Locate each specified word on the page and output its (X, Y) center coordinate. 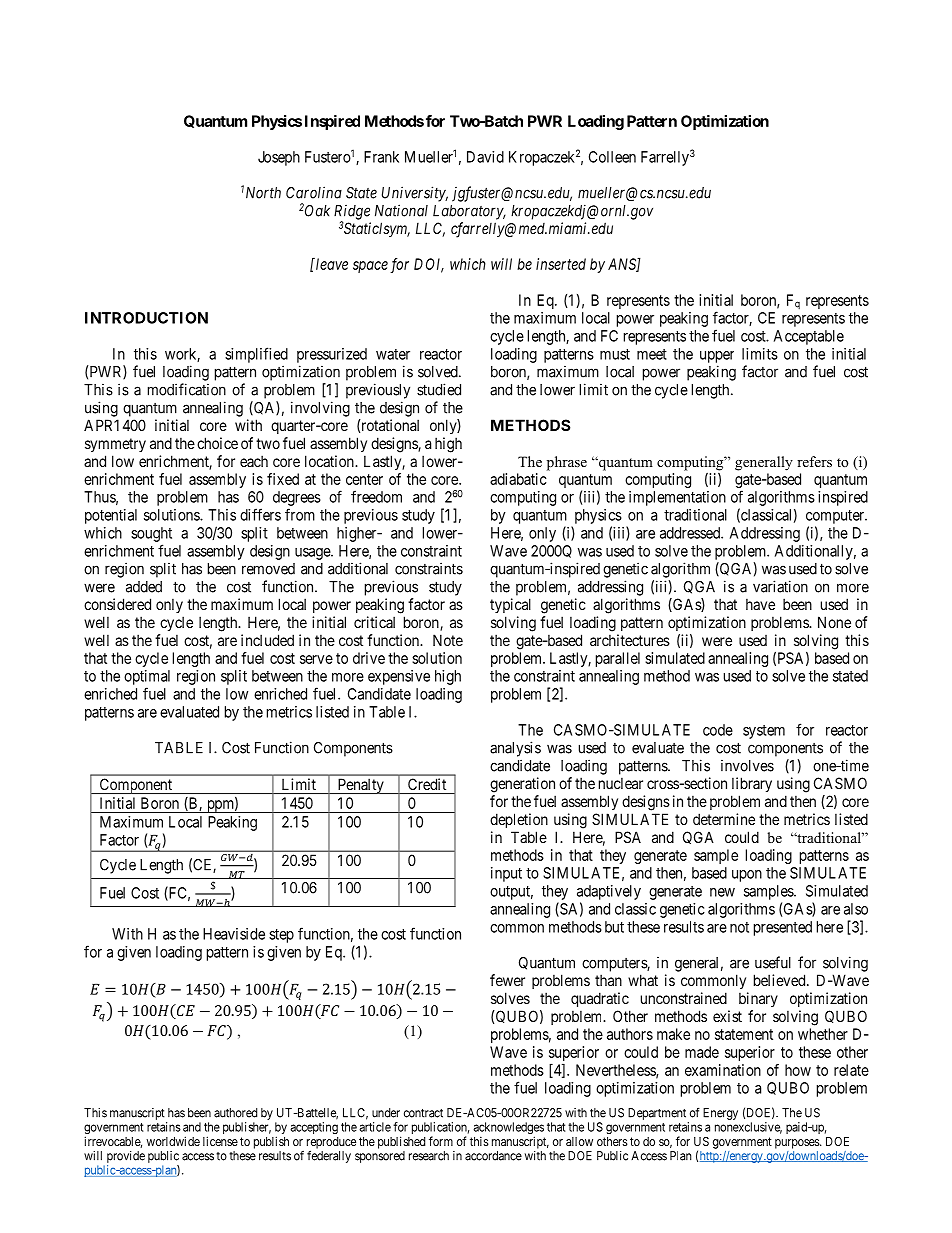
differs (260, 514)
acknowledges (508, 1129)
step (281, 936)
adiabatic (518, 479)
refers (814, 461)
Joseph (279, 158)
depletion (519, 820)
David (485, 157)
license (220, 1141)
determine (724, 819)
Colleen (612, 157)
